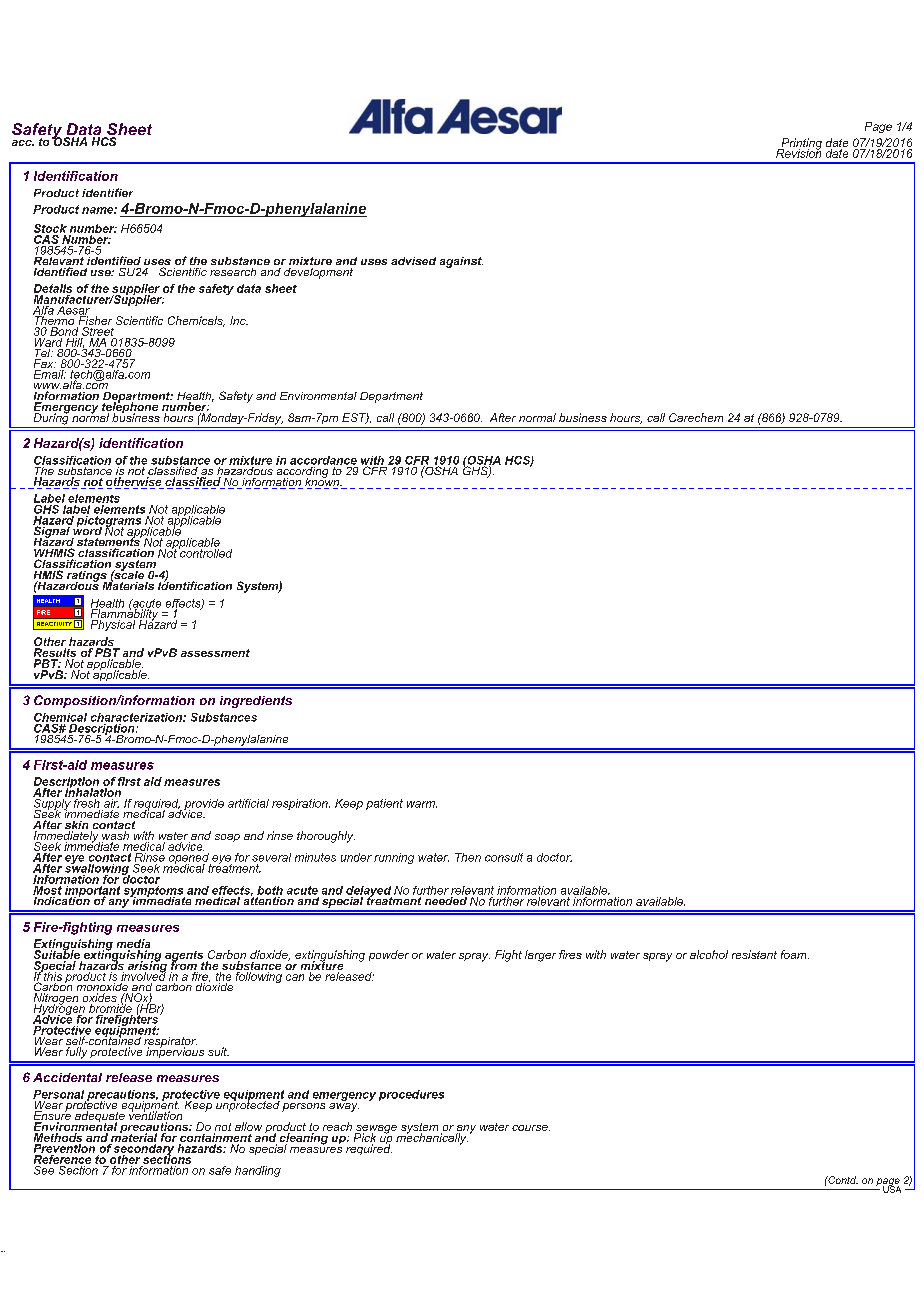 The width and height of the image is (924, 1308). What do you see at coordinates (795, 954) in the image?
I see `foam` at bounding box center [795, 954].
